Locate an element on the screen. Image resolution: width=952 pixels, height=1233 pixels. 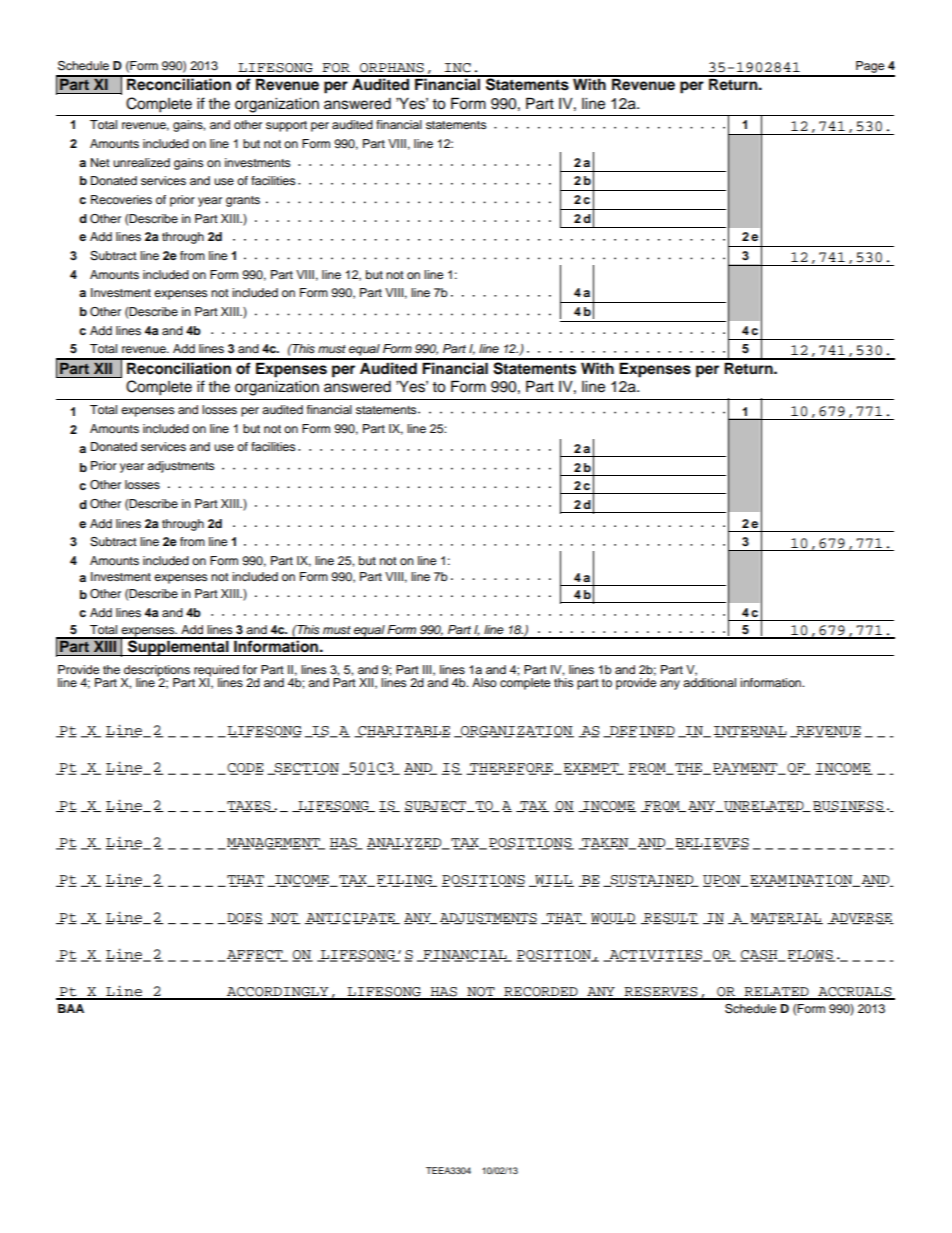
Also is located at coordinates (484, 682).
